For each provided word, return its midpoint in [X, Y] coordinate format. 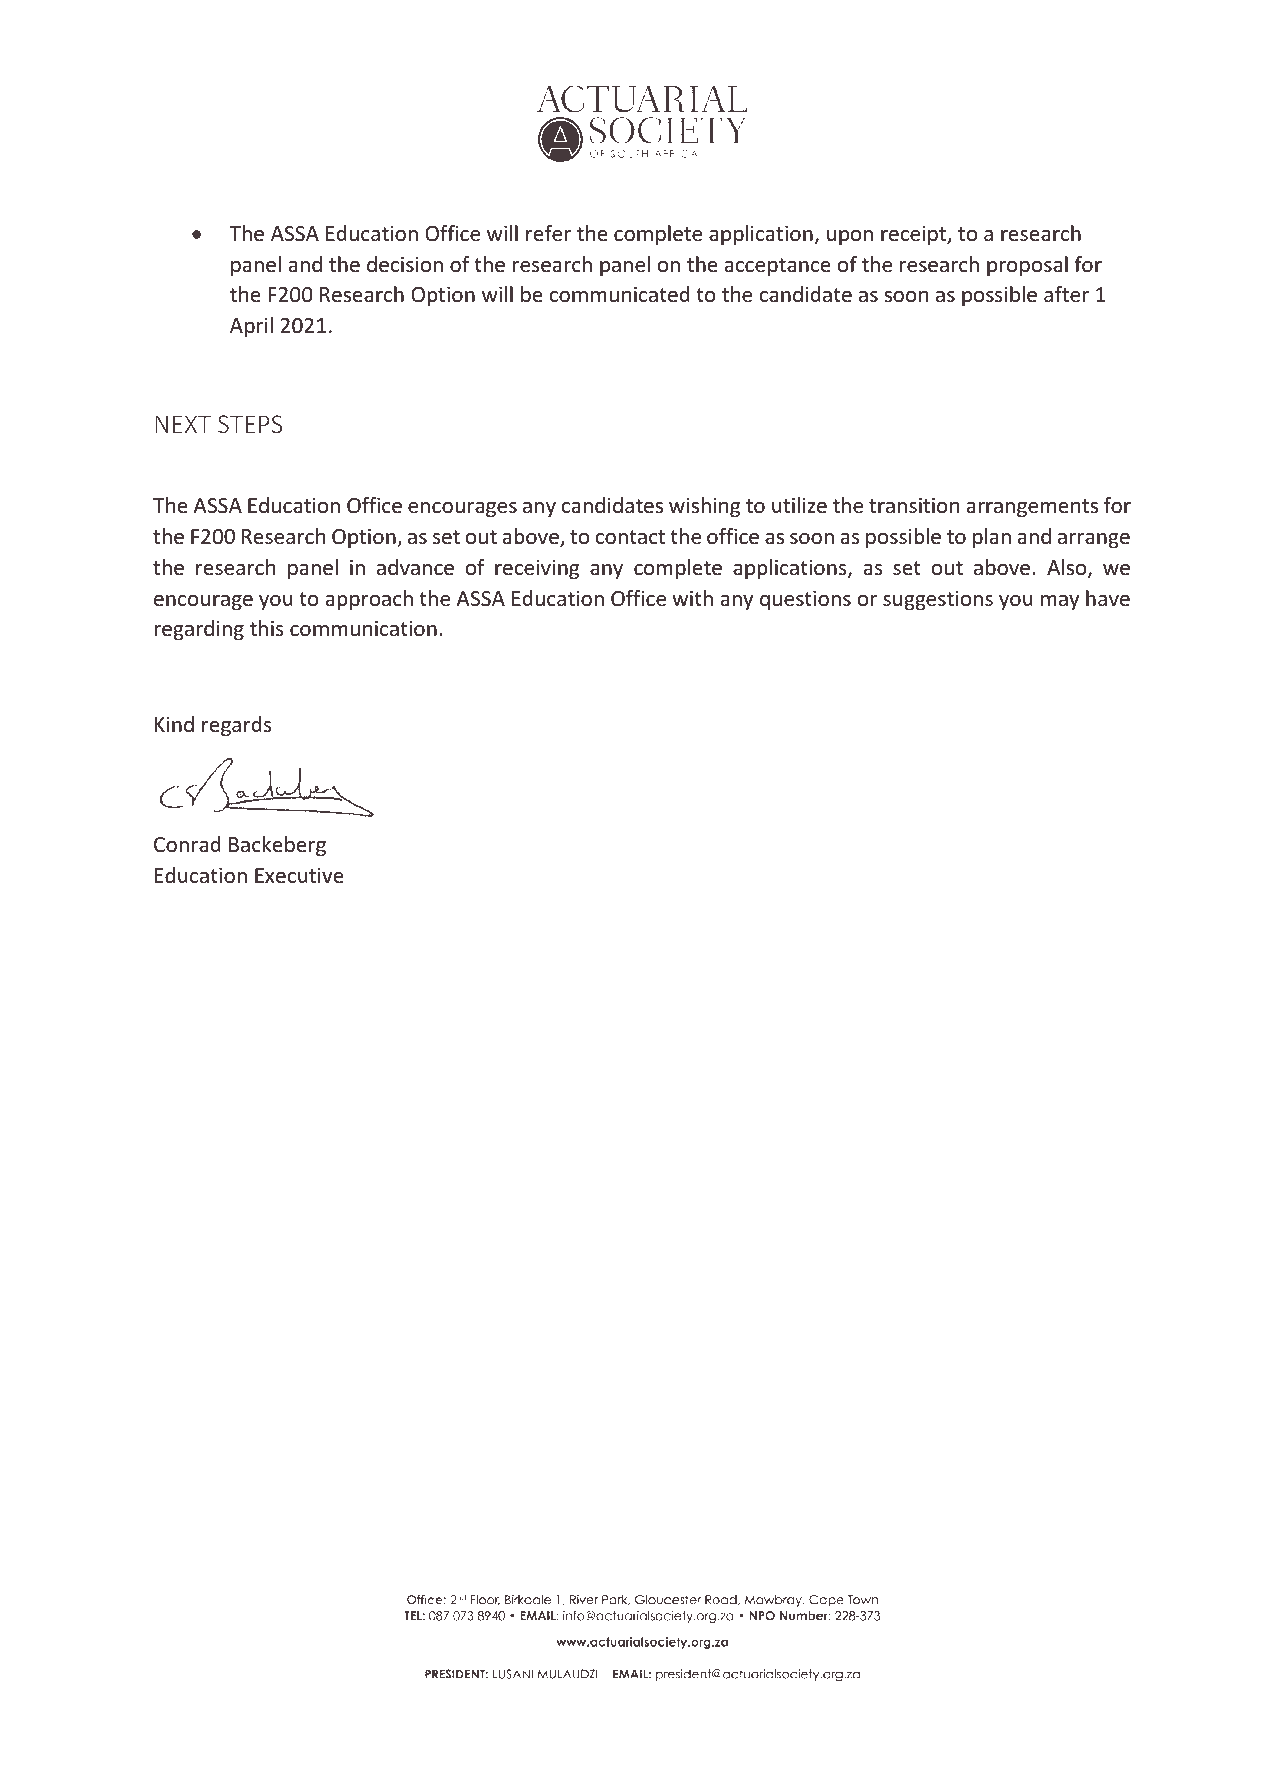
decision [405, 264]
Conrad [187, 844]
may [1060, 602]
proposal [1027, 266]
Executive [299, 876]
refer [548, 233]
